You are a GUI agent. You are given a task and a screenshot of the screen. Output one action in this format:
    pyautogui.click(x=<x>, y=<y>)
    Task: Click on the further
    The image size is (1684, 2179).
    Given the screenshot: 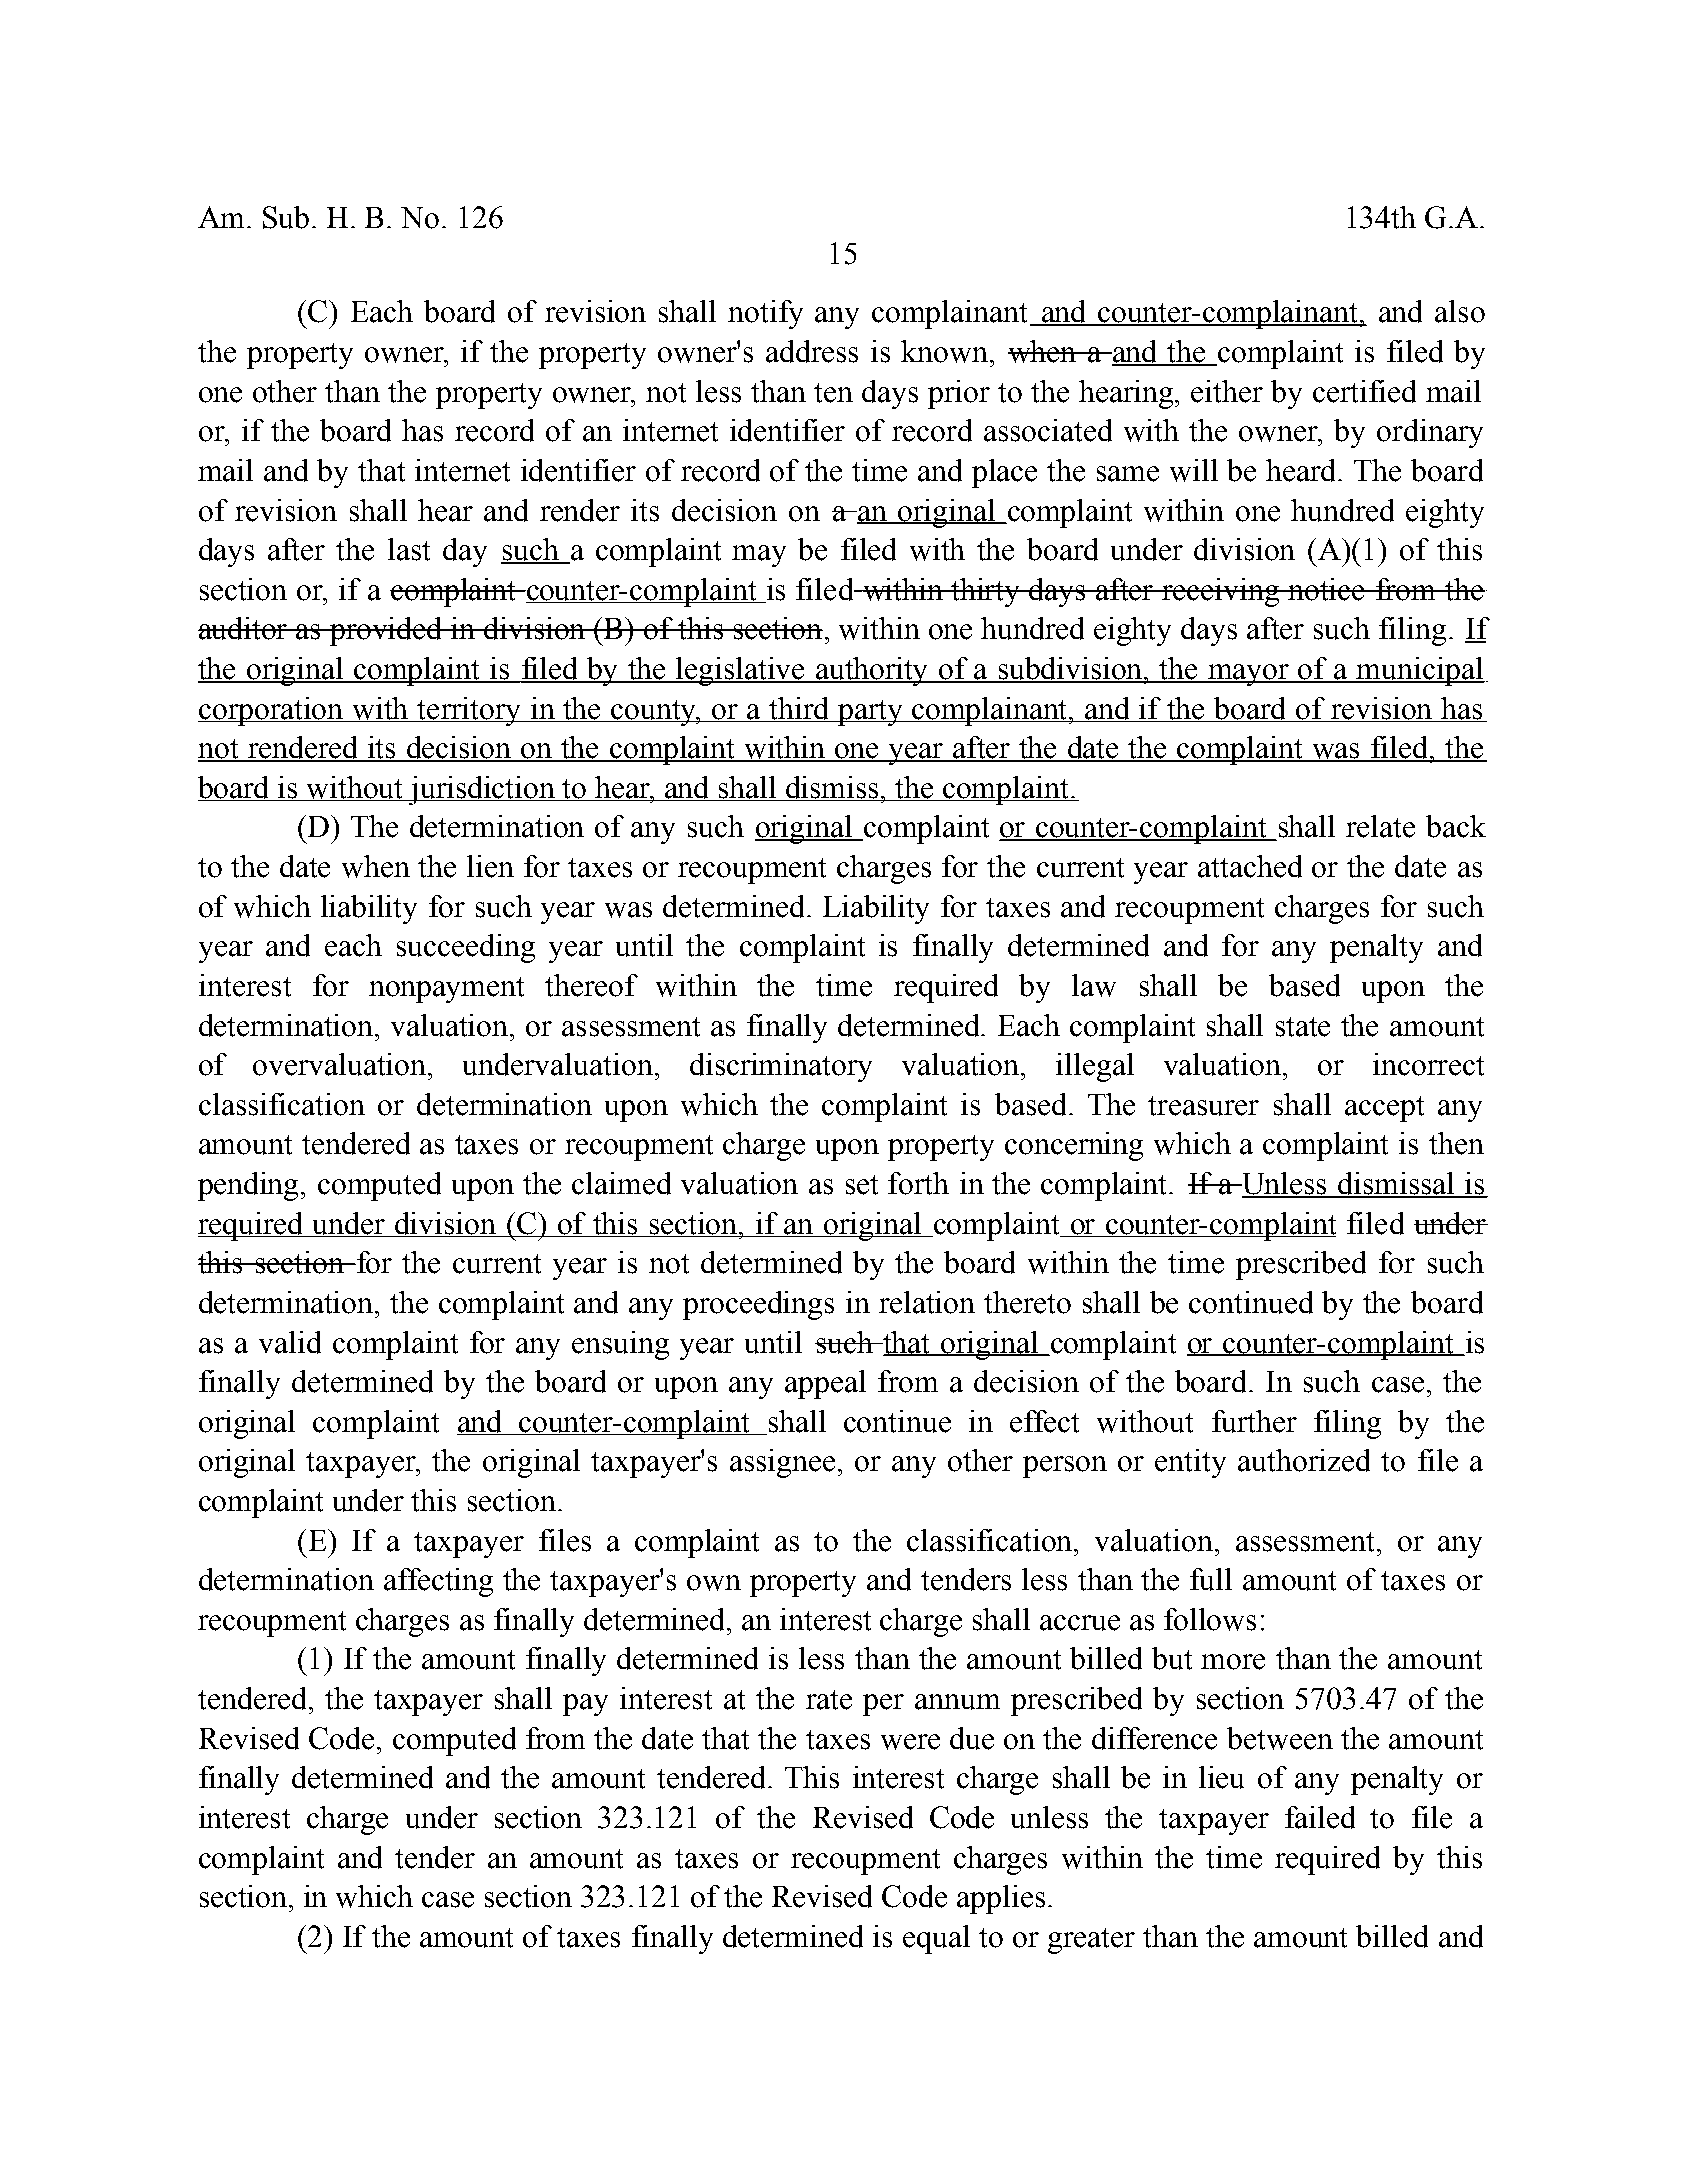 What is the action you would take?
    pyautogui.click(x=1254, y=1421)
